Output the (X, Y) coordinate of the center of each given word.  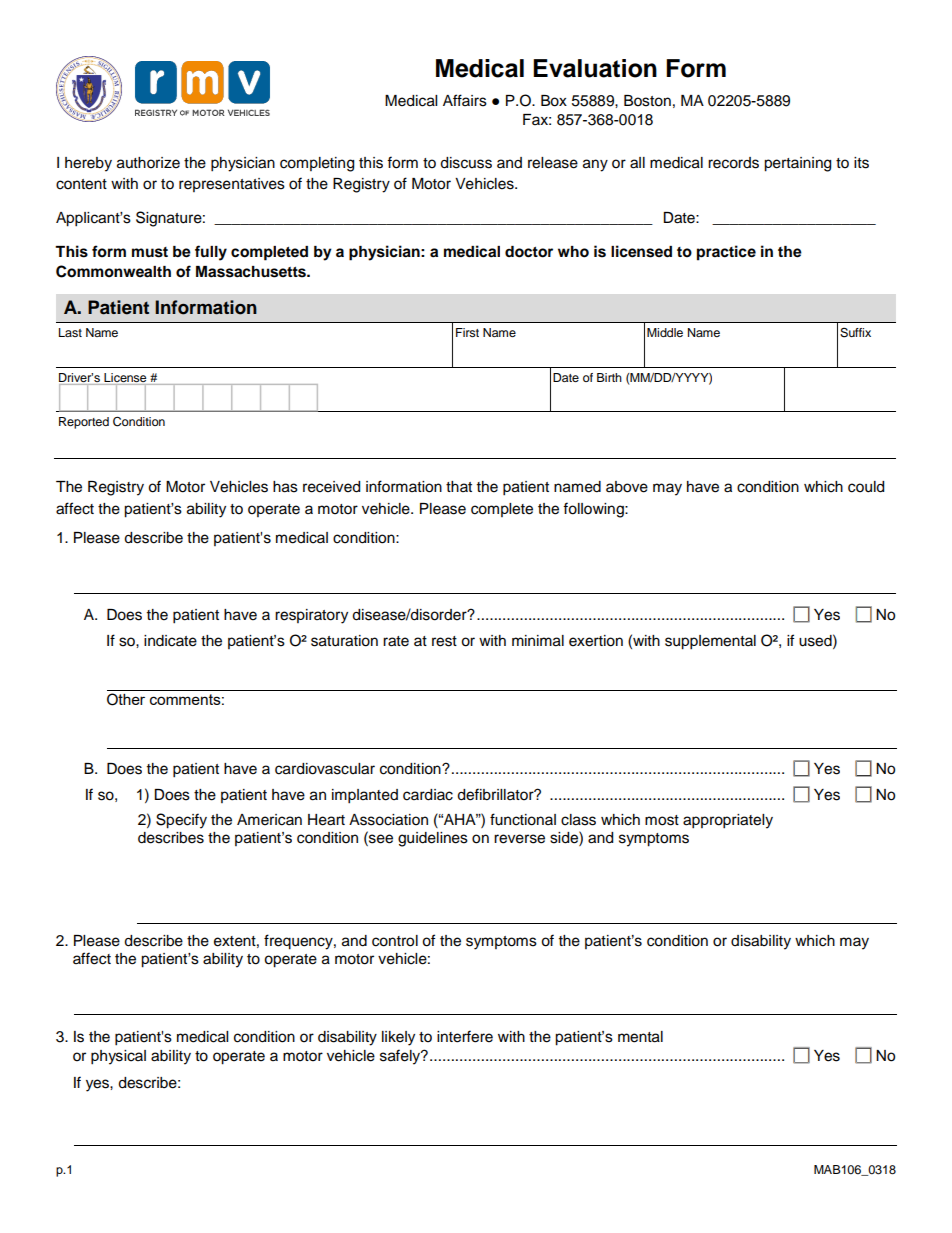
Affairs (465, 100)
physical (118, 1057)
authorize (148, 163)
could (866, 487)
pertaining (797, 164)
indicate (170, 641)
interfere (465, 1036)
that (459, 486)
